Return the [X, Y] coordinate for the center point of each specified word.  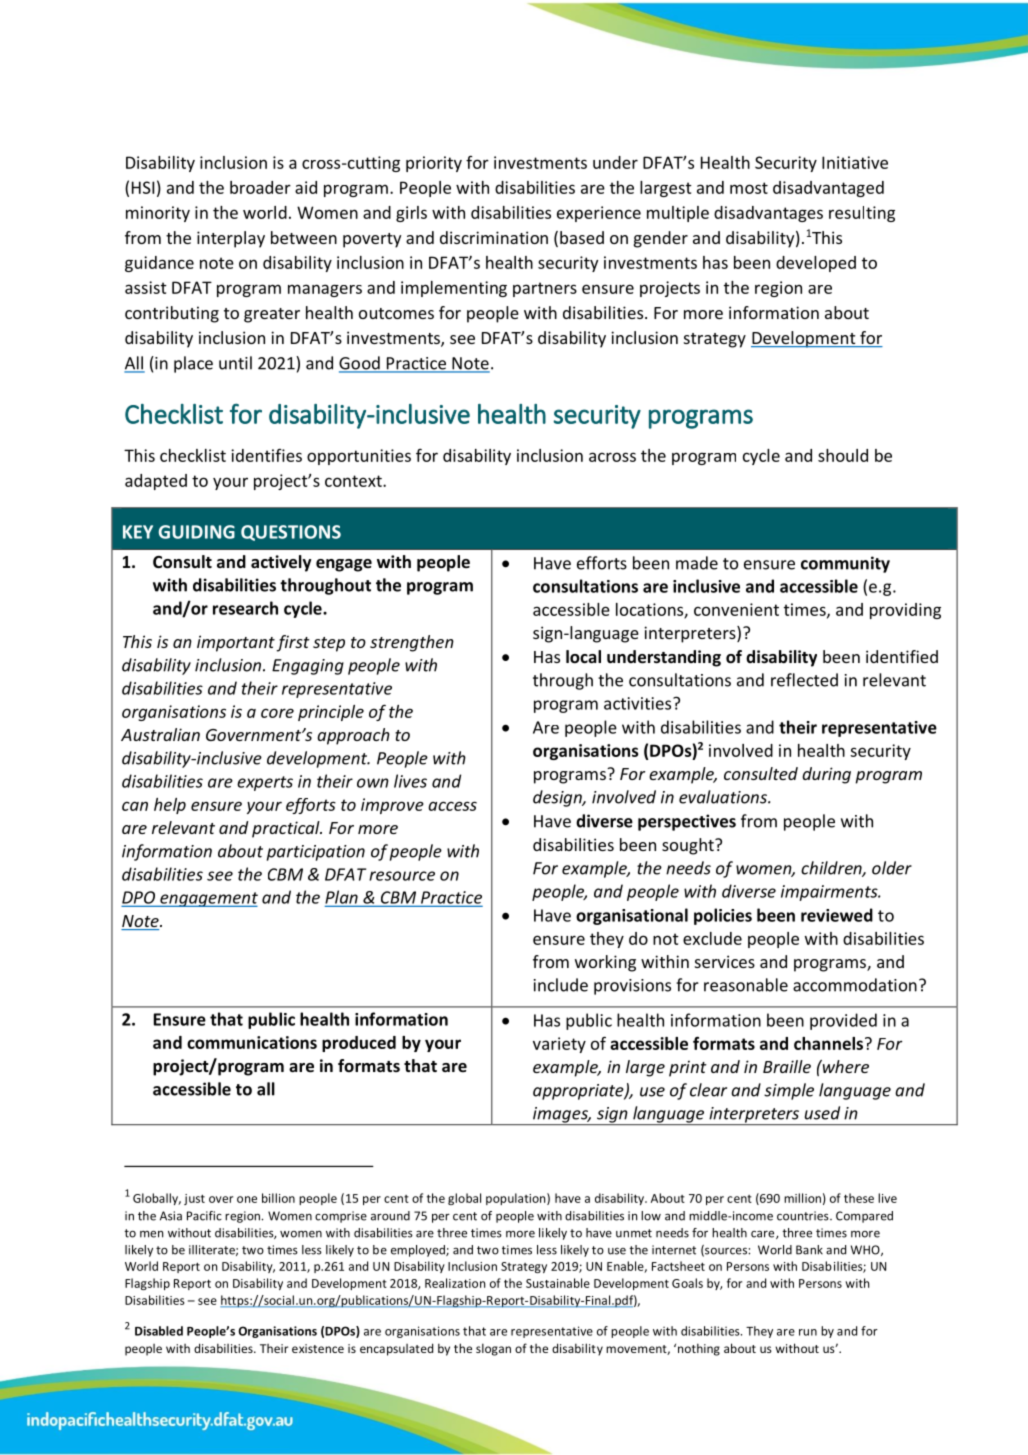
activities [639, 703]
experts [265, 783]
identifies [266, 455]
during [826, 775]
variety [559, 1045]
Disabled [159, 1331]
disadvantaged [828, 189]
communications [252, 1042]
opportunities [359, 457]
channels [830, 1043]
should [843, 455]
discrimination [494, 237]
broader [260, 187]
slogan [493, 1349]
